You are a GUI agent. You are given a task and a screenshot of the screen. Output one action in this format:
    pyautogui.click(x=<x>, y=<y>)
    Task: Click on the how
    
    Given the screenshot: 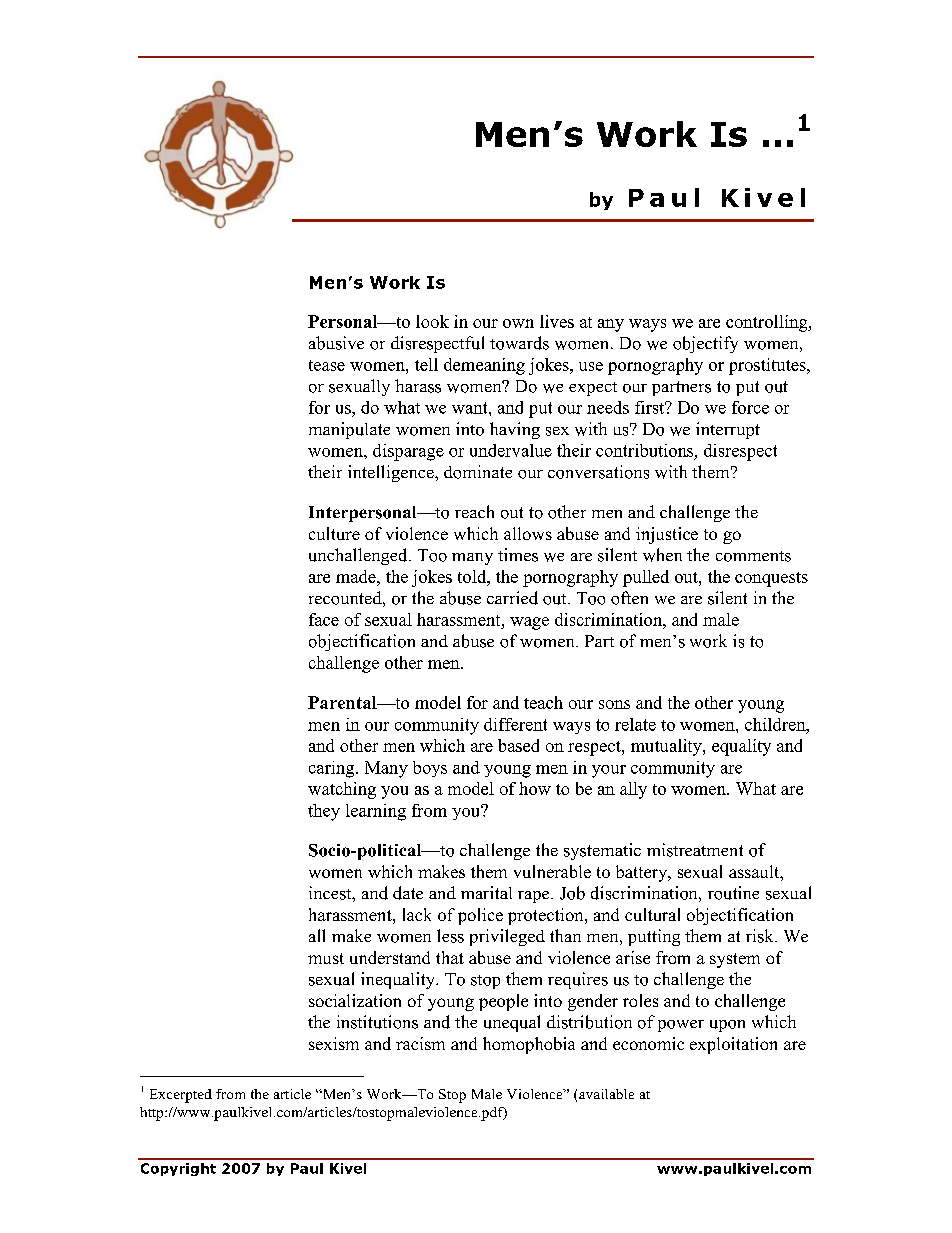 What is the action you would take?
    pyautogui.click(x=535, y=788)
